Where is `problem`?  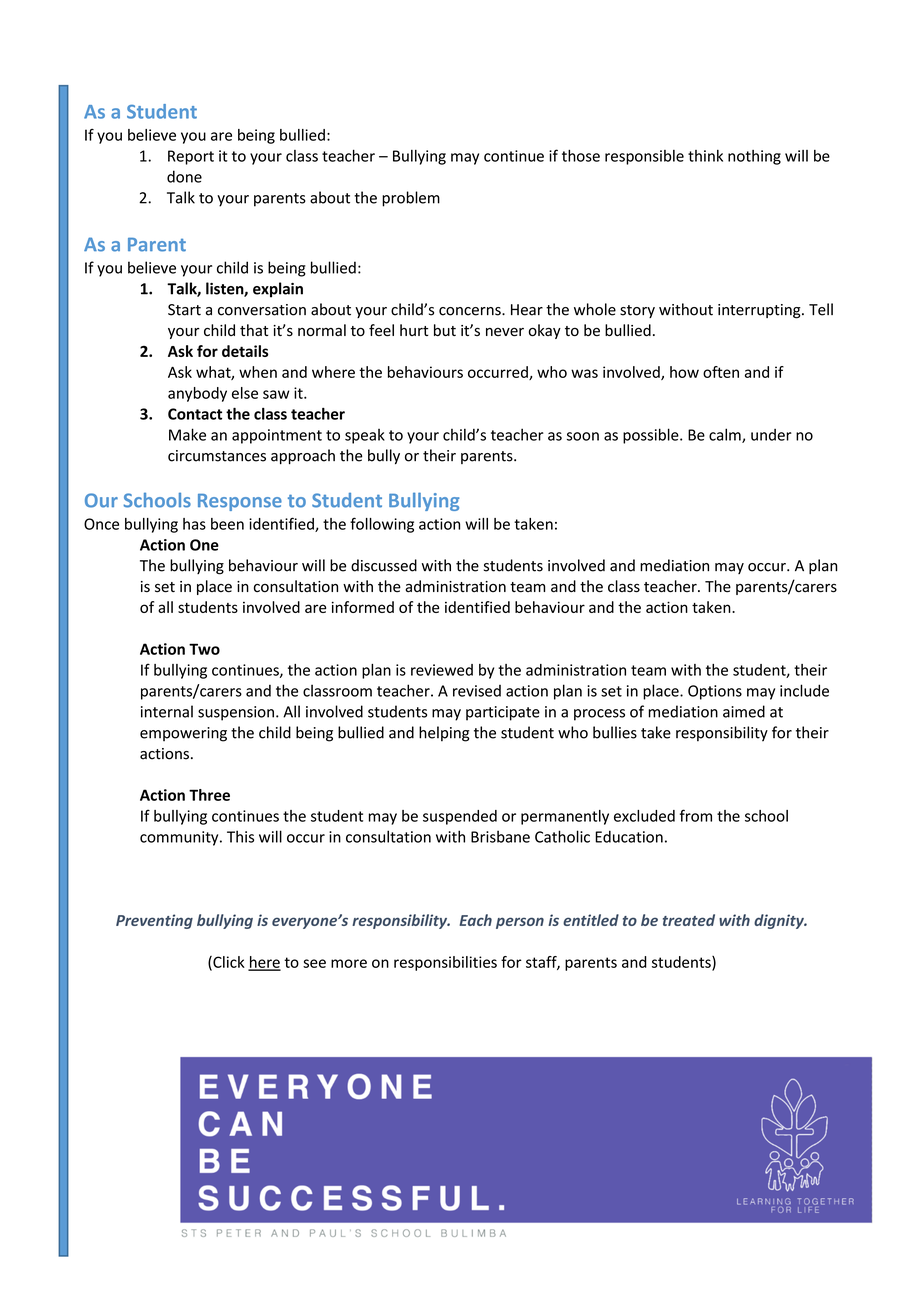 problem is located at coordinates (411, 199).
